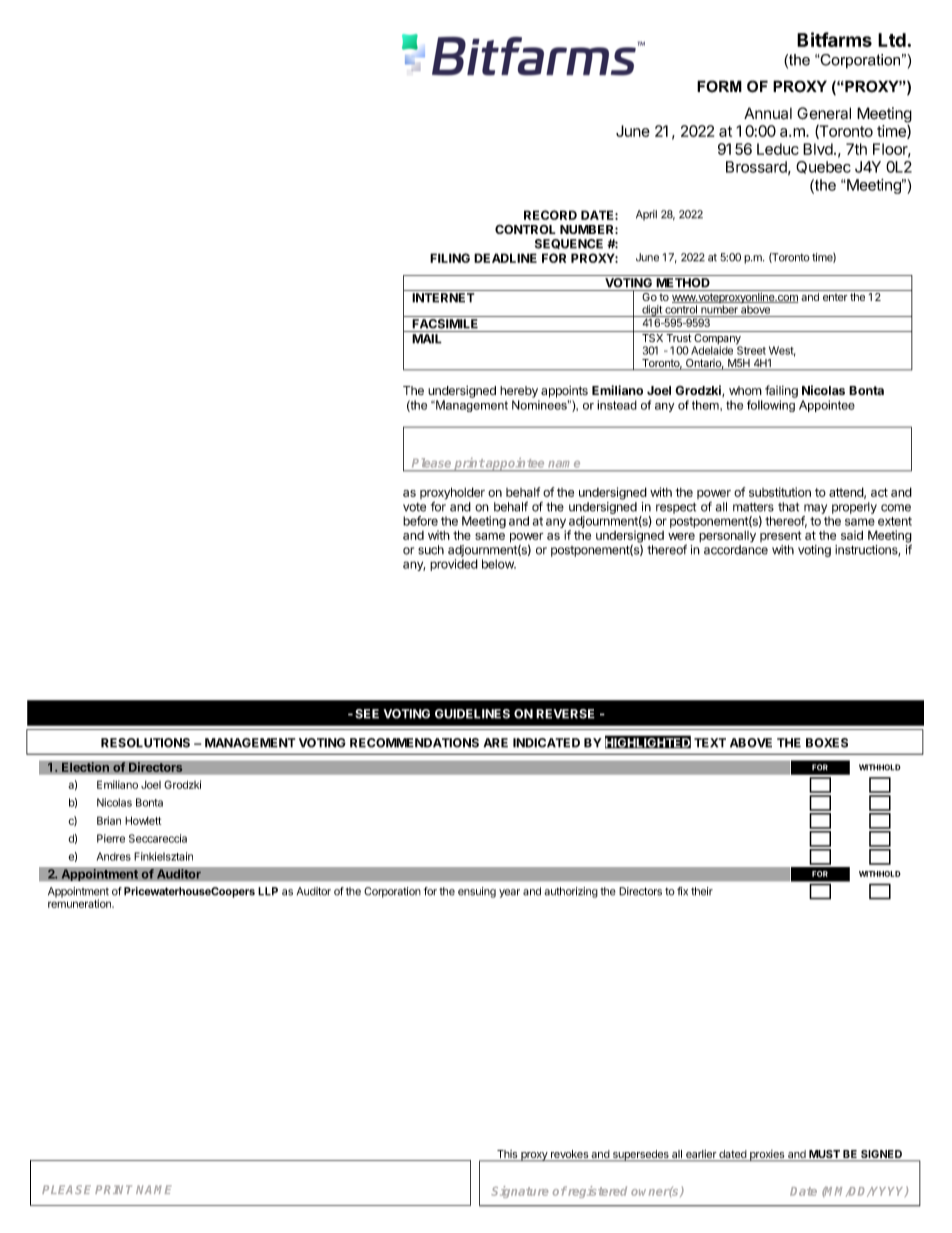 The image size is (952, 1233). I want to click on following, so click(771, 406).
